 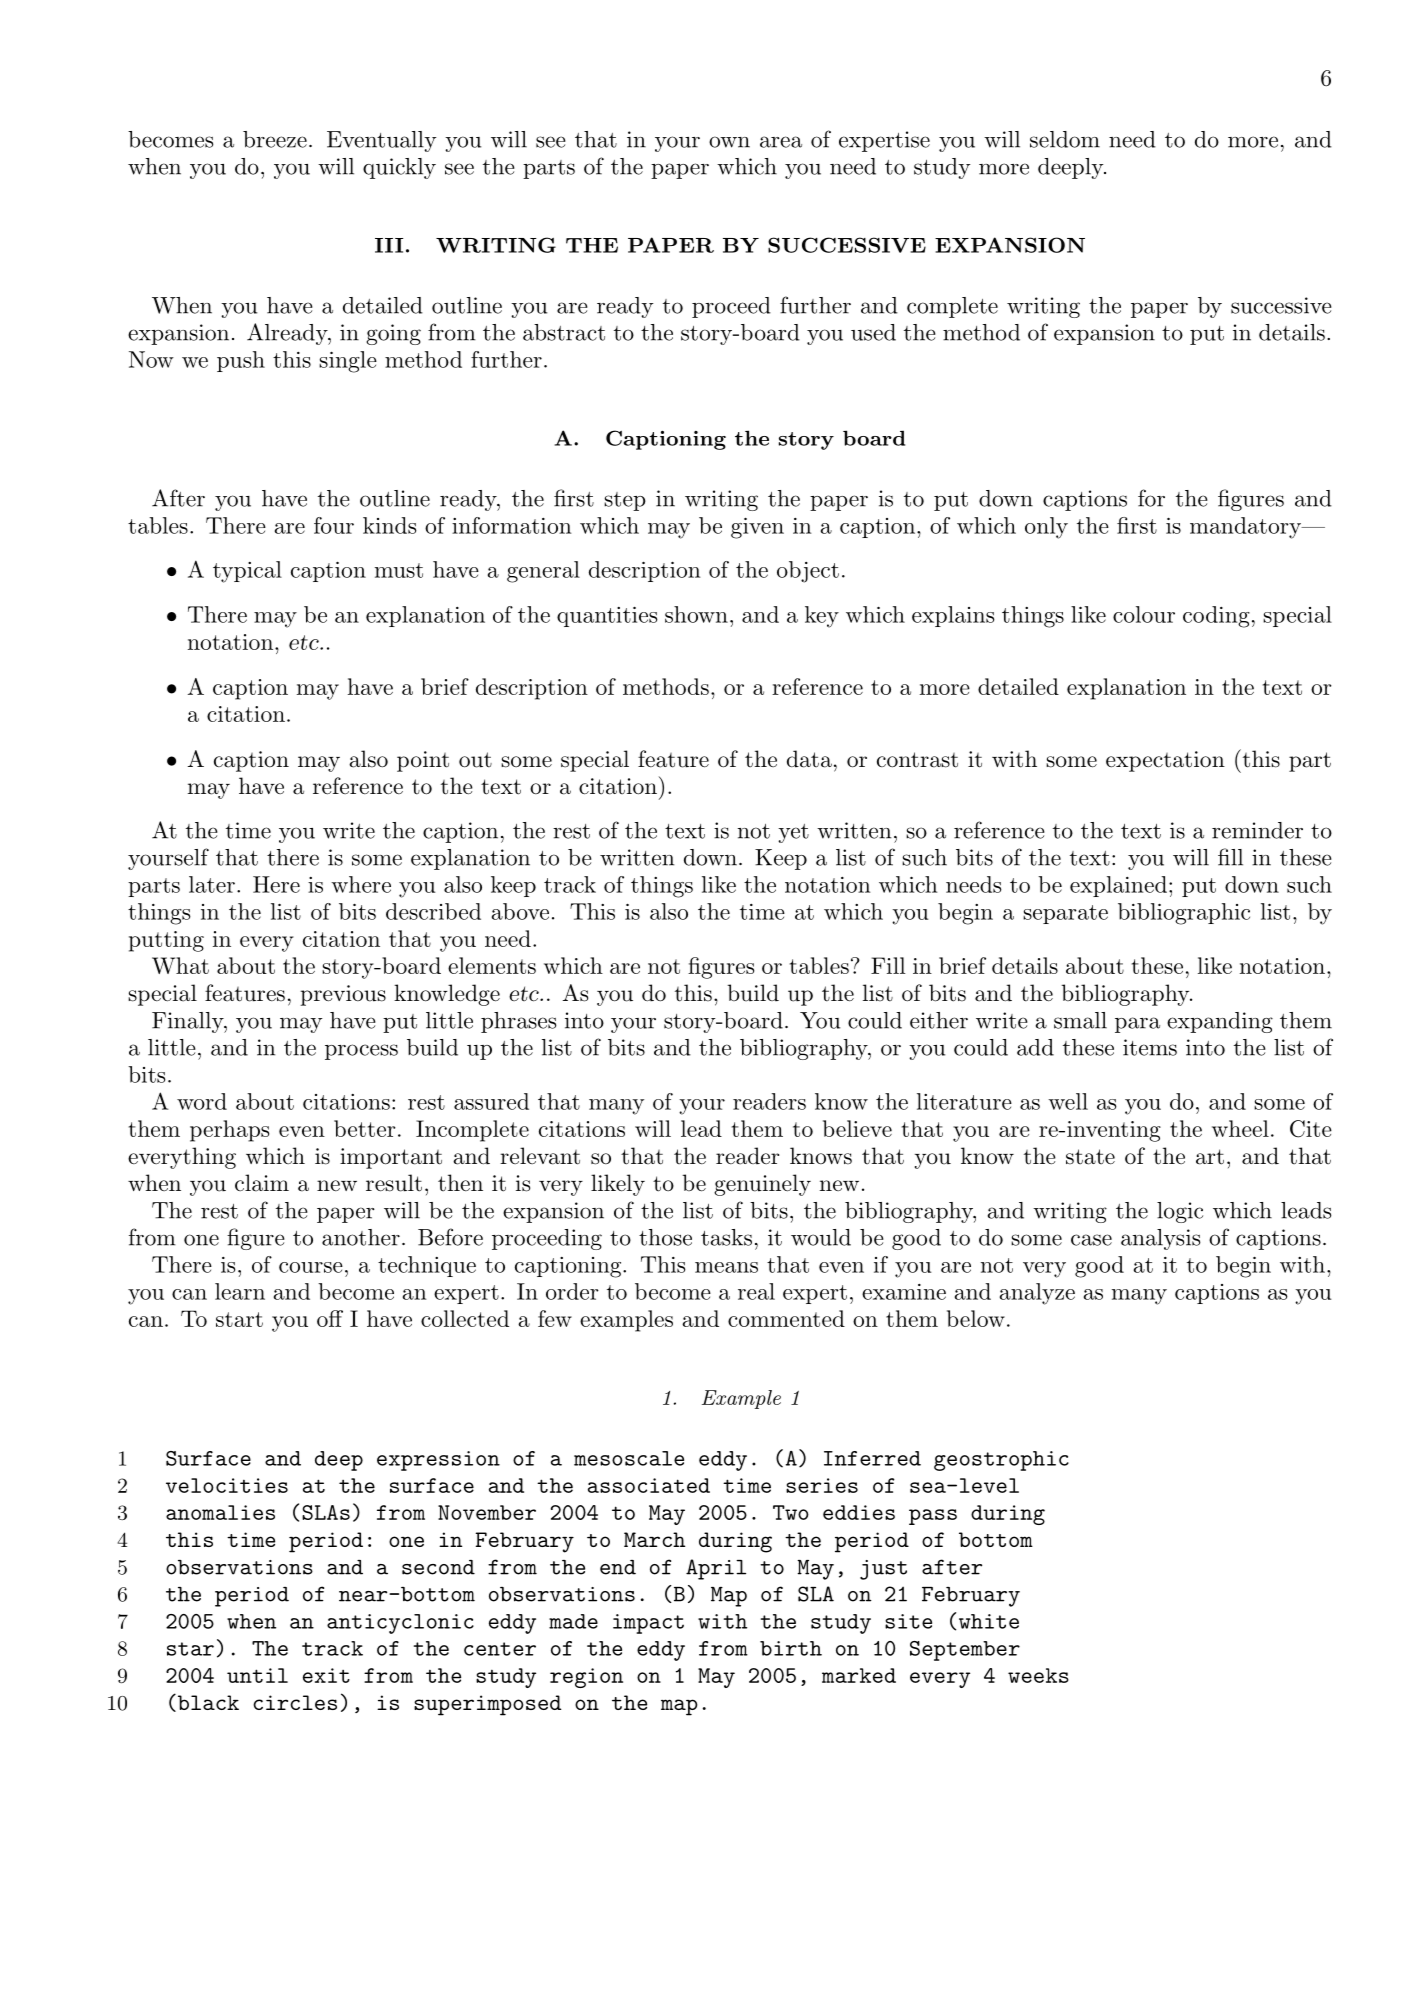 What do you see at coordinates (247, 572) in the document?
I see `typical` at bounding box center [247, 572].
